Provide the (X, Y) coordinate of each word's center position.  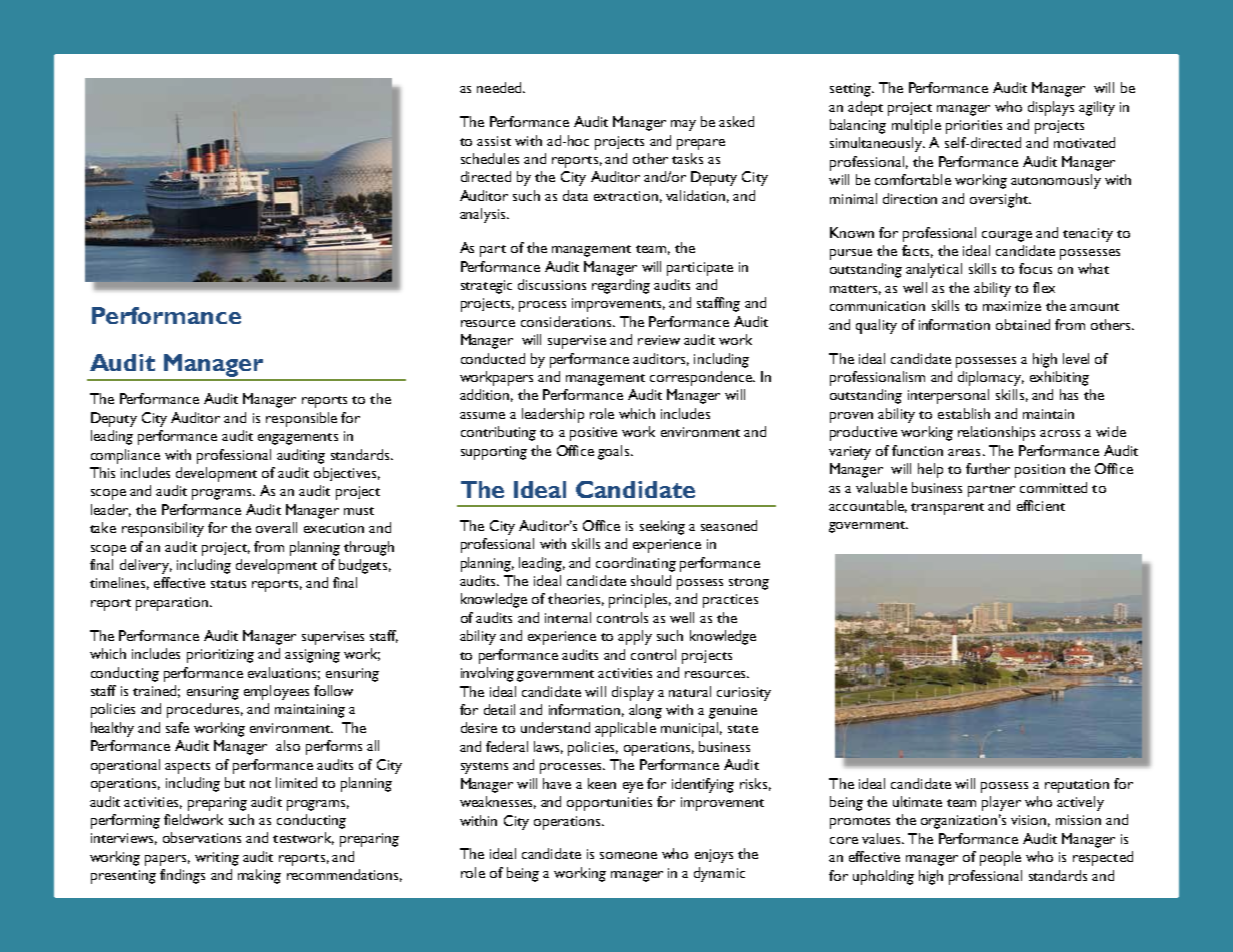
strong (749, 584)
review (659, 340)
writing (217, 859)
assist (494, 141)
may (683, 125)
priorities (974, 127)
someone (628, 855)
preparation (173, 604)
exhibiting (1059, 378)
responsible (301, 419)
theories (574, 598)
